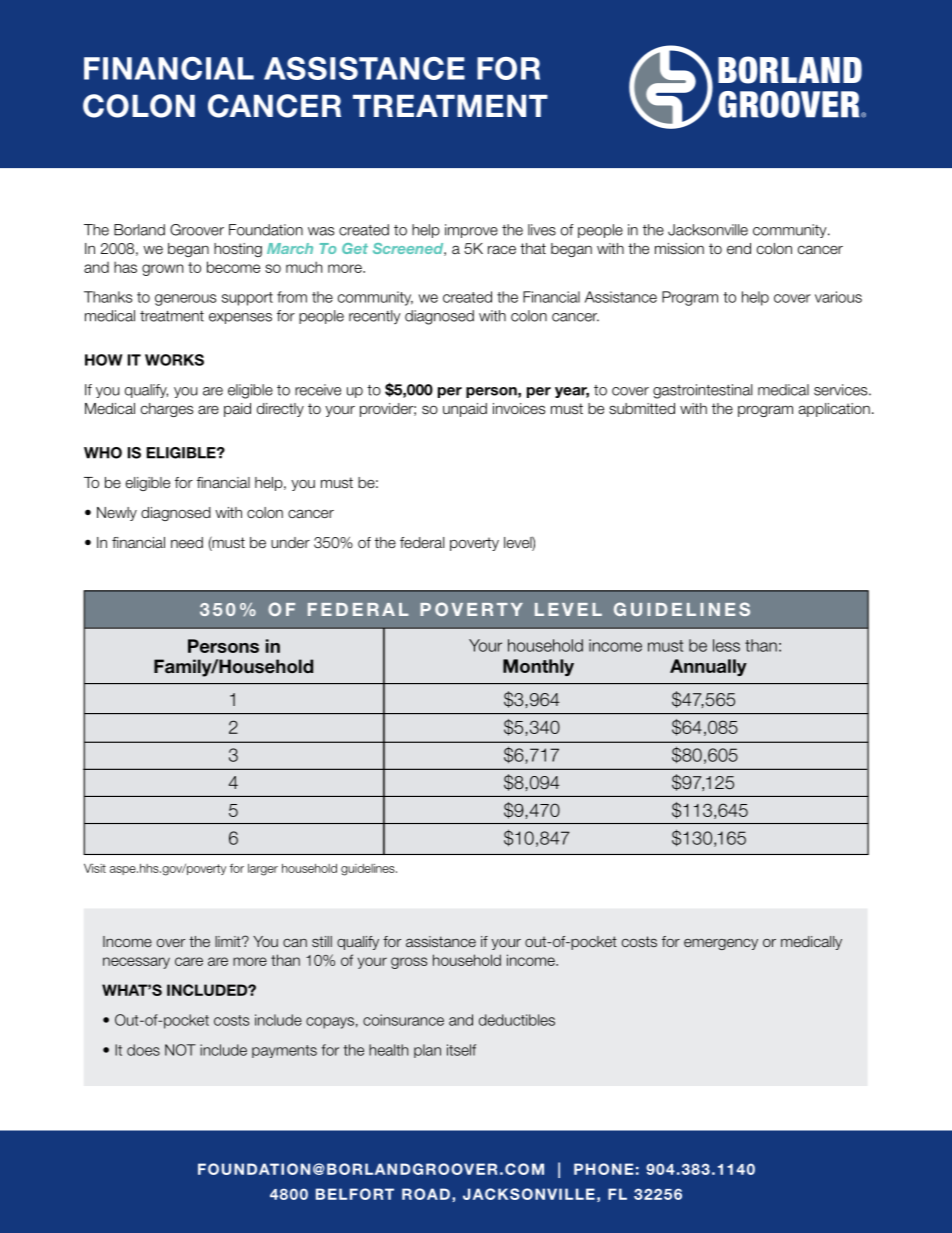 The width and height of the screenshot is (952, 1233). What do you see at coordinates (290, 543) in the screenshot?
I see `under` at bounding box center [290, 543].
